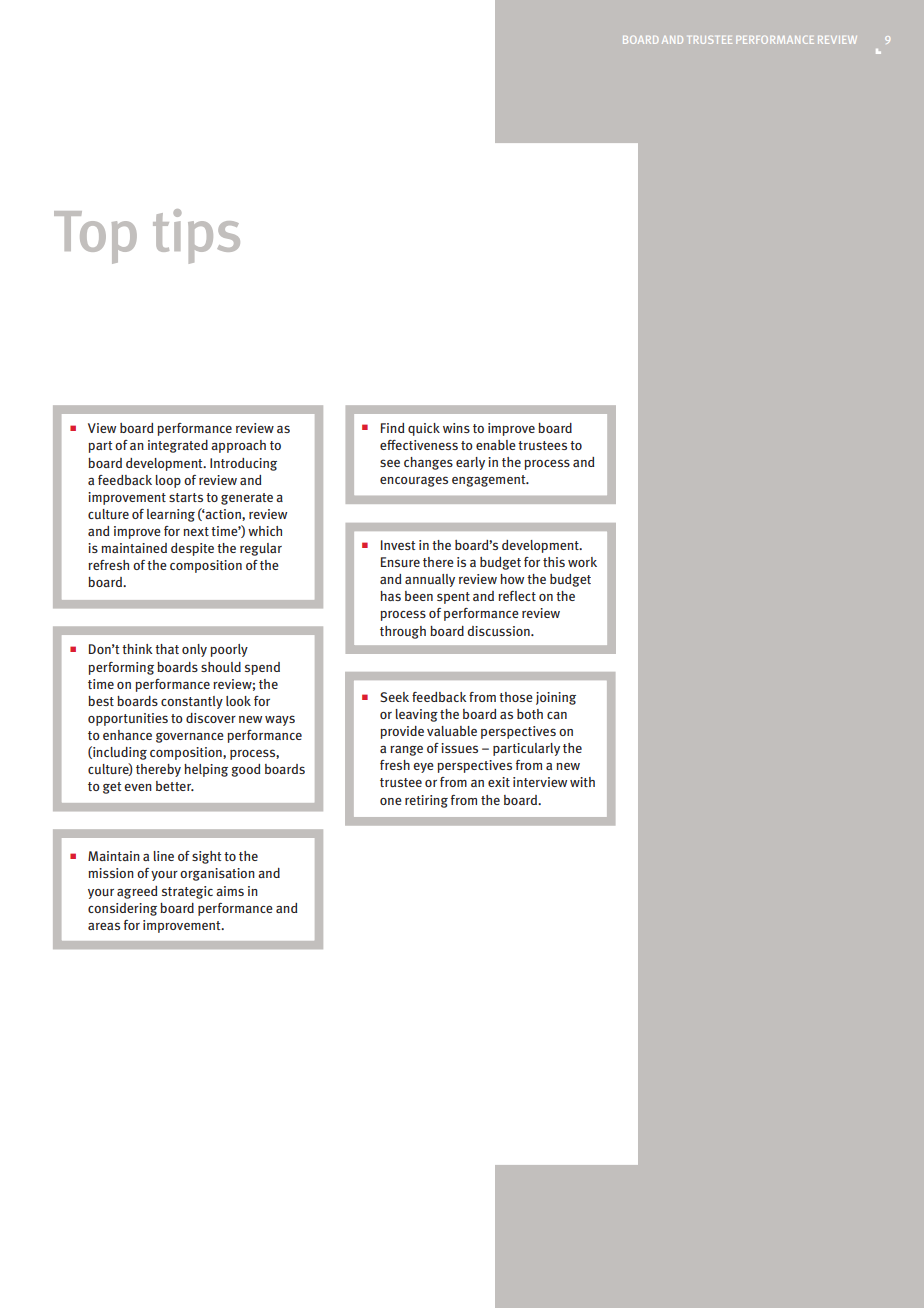 Image resolution: width=924 pixels, height=1308 pixels. Describe the element at coordinates (137, 892) in the document. I see `agreed` at that location.
